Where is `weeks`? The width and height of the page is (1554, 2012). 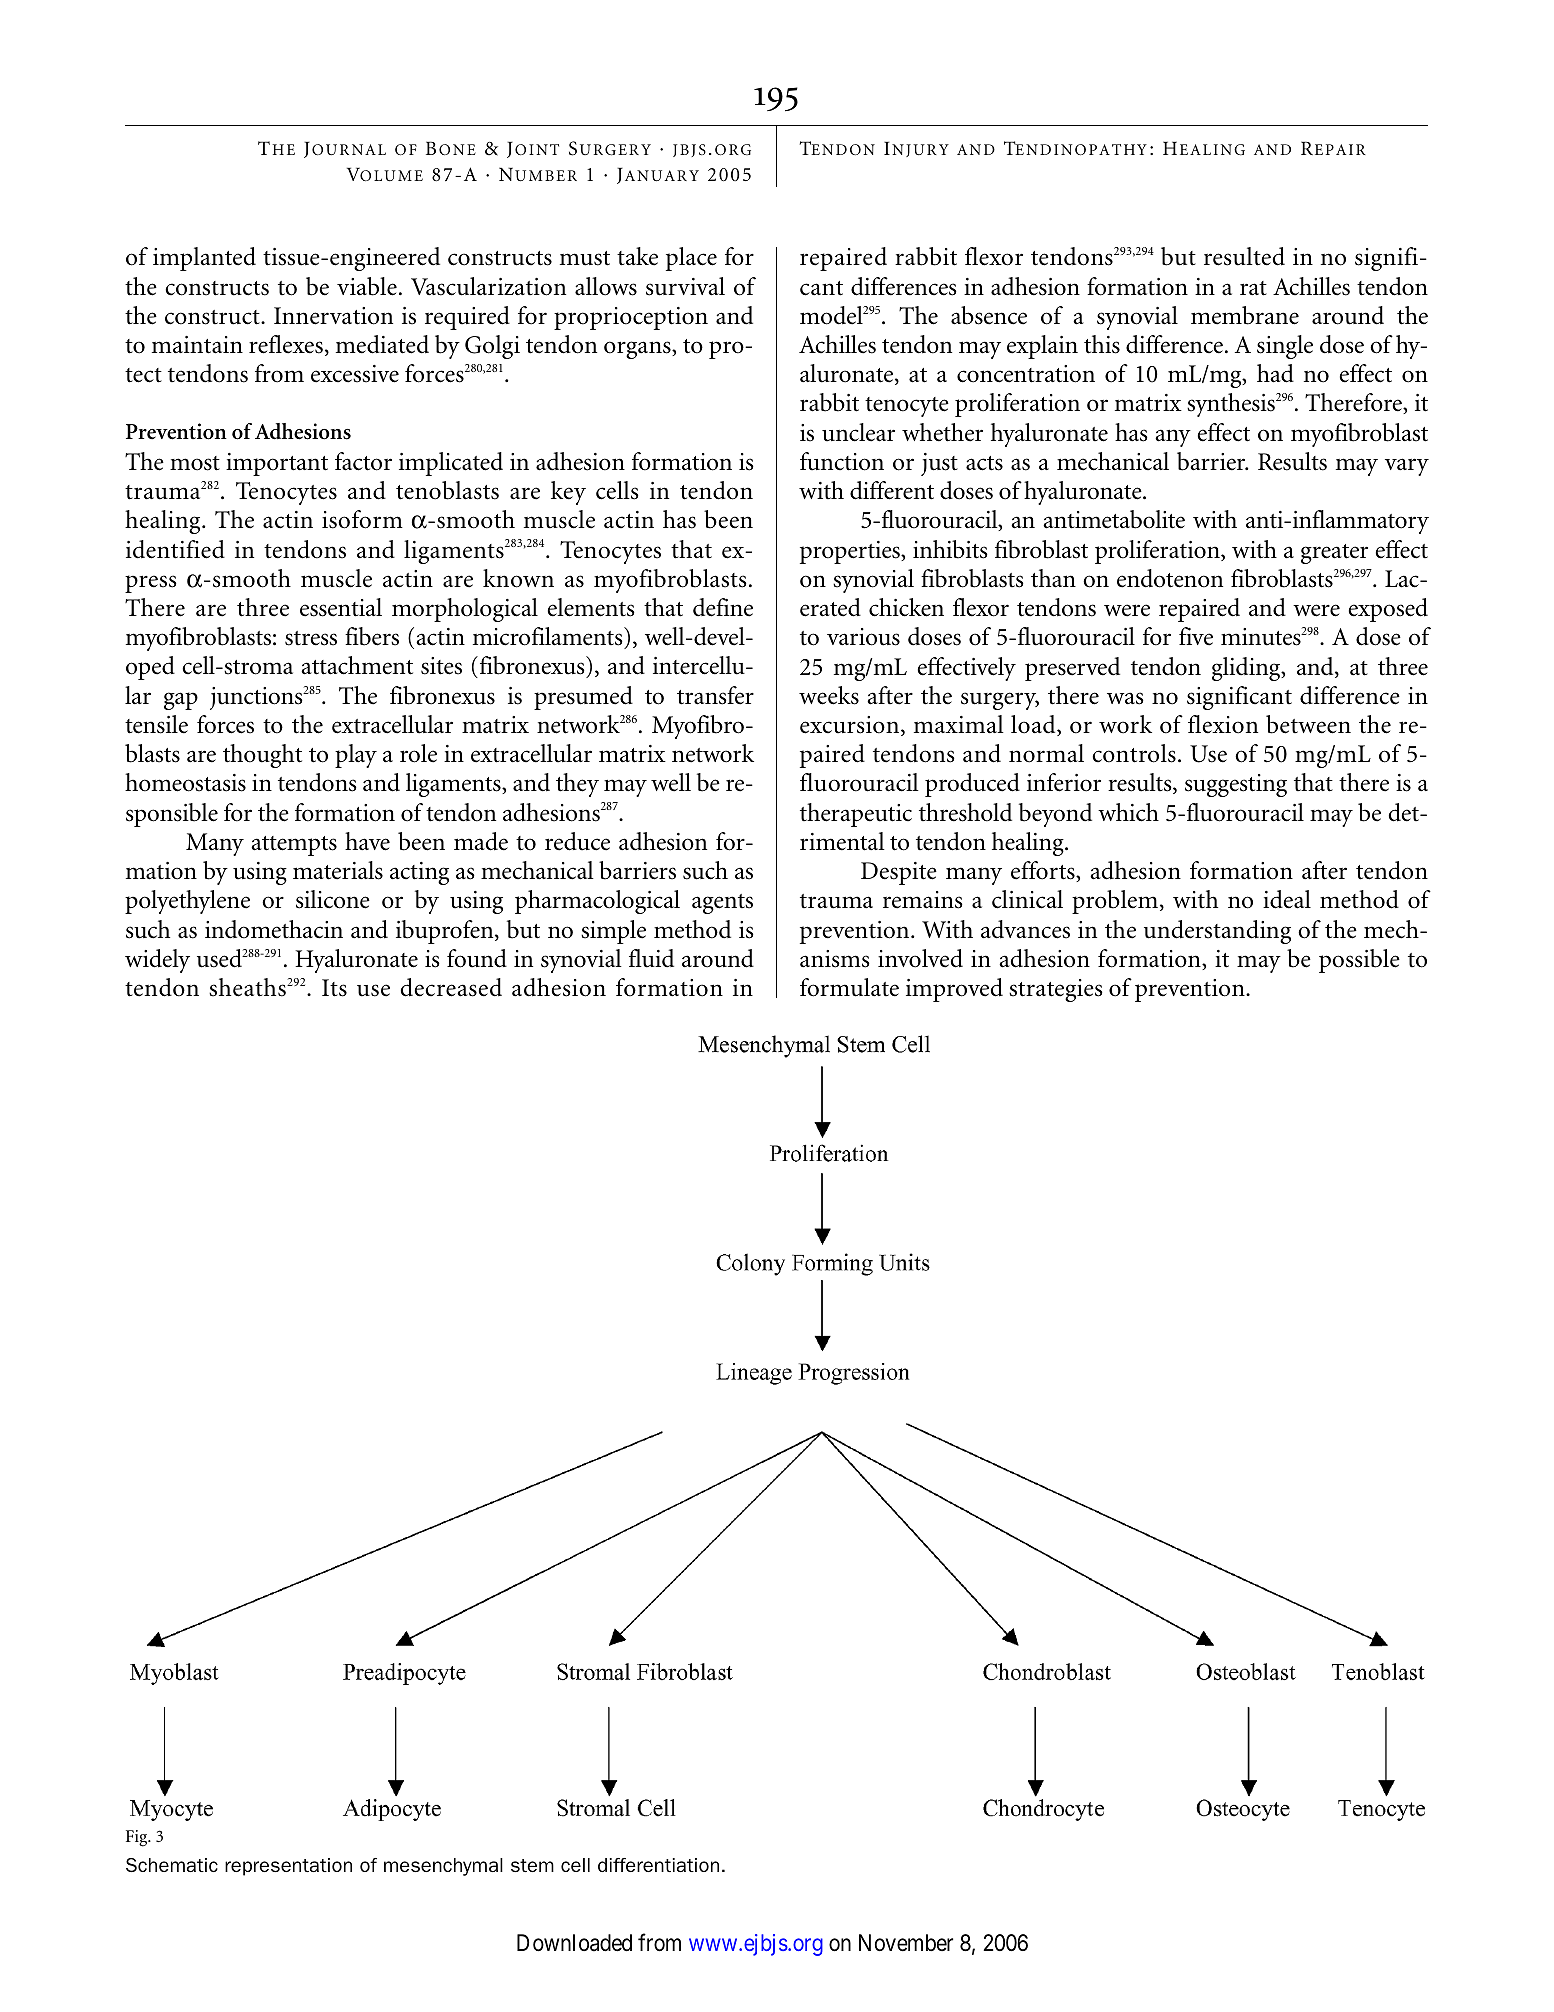
weeks is located at coordinates (829, 695).
